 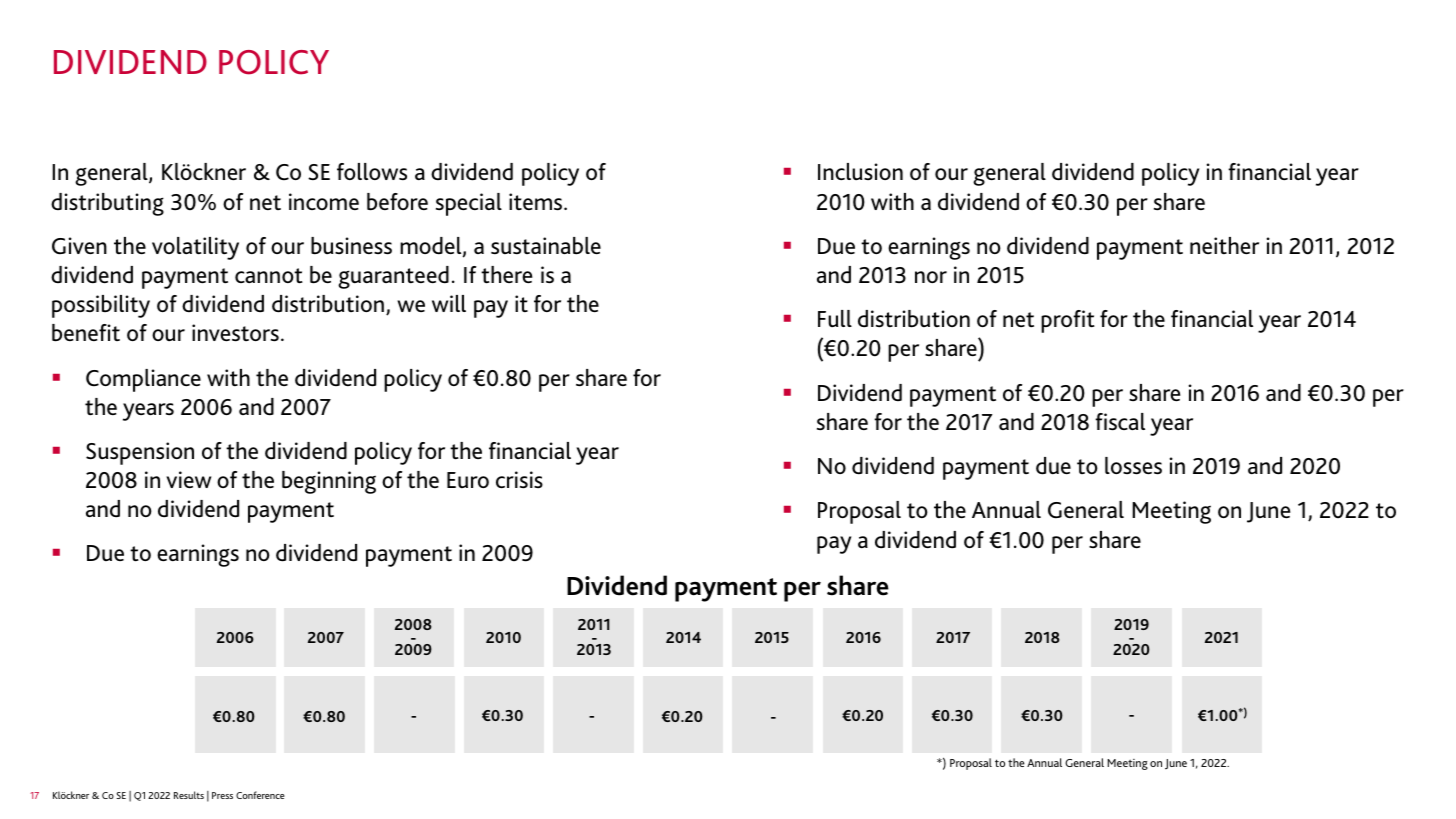 I want to click on items, so click(x=537, y=202).
